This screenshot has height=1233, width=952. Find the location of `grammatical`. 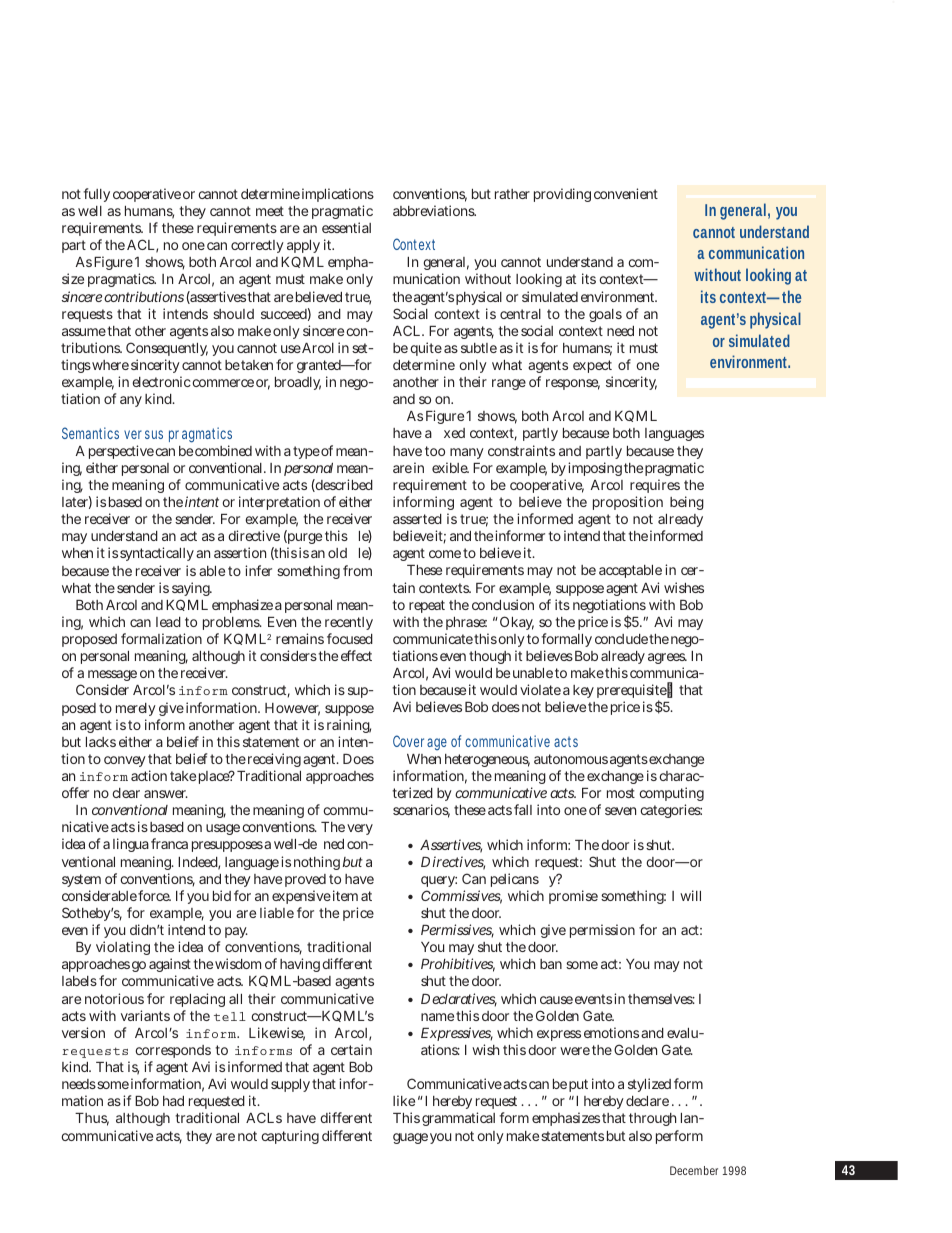

grammatical is located at coordinates (458, 1119).
